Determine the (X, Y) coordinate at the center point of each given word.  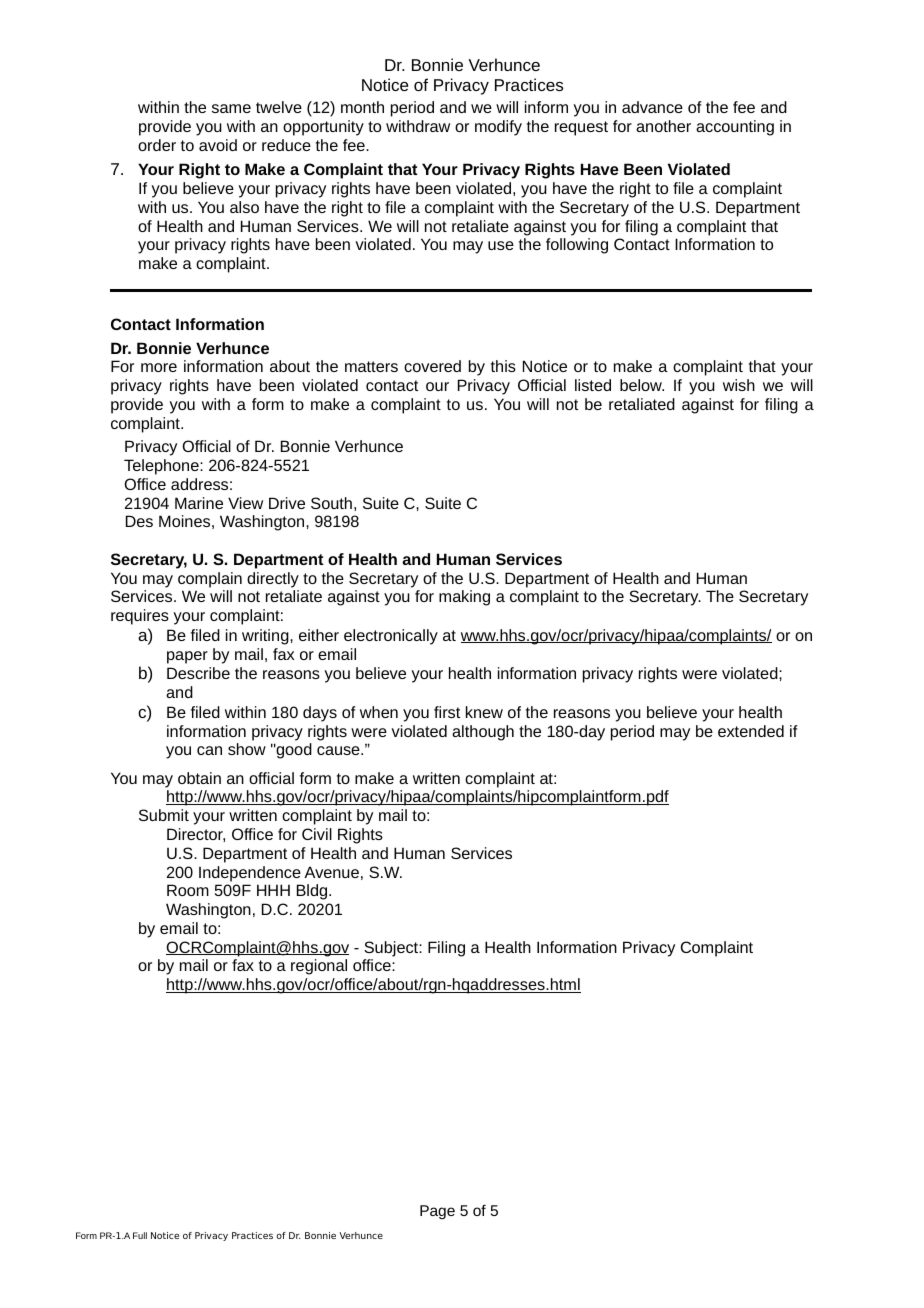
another (663, 126)
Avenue (331, 872)
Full (140, 1235)
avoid (218, 145)
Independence (250, 874)
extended (751, 731)
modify (498, 128)
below (642, 385)
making (464, 598)
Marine (199, 503)
